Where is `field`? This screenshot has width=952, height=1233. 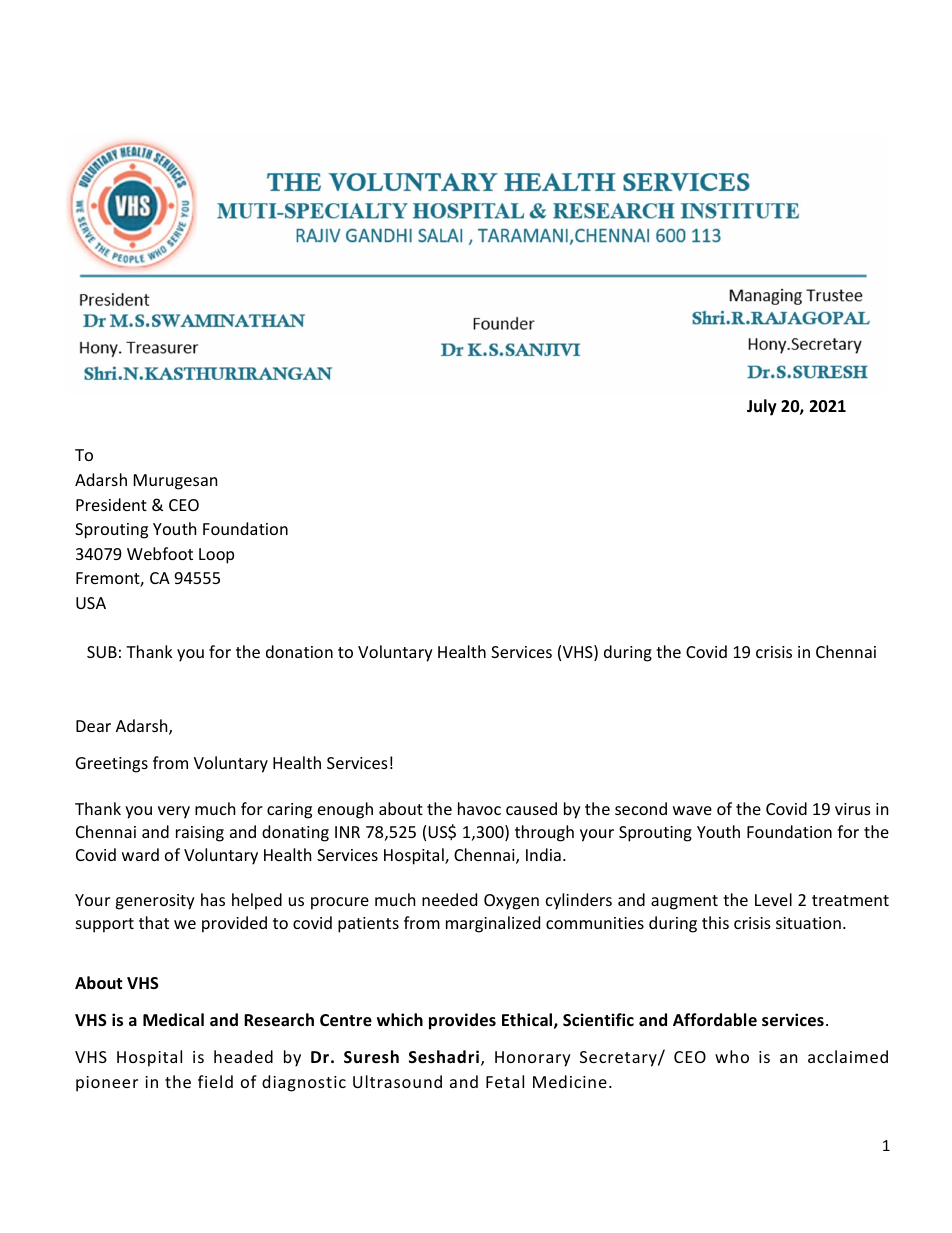
field is located at coordinates (215, 1081).
